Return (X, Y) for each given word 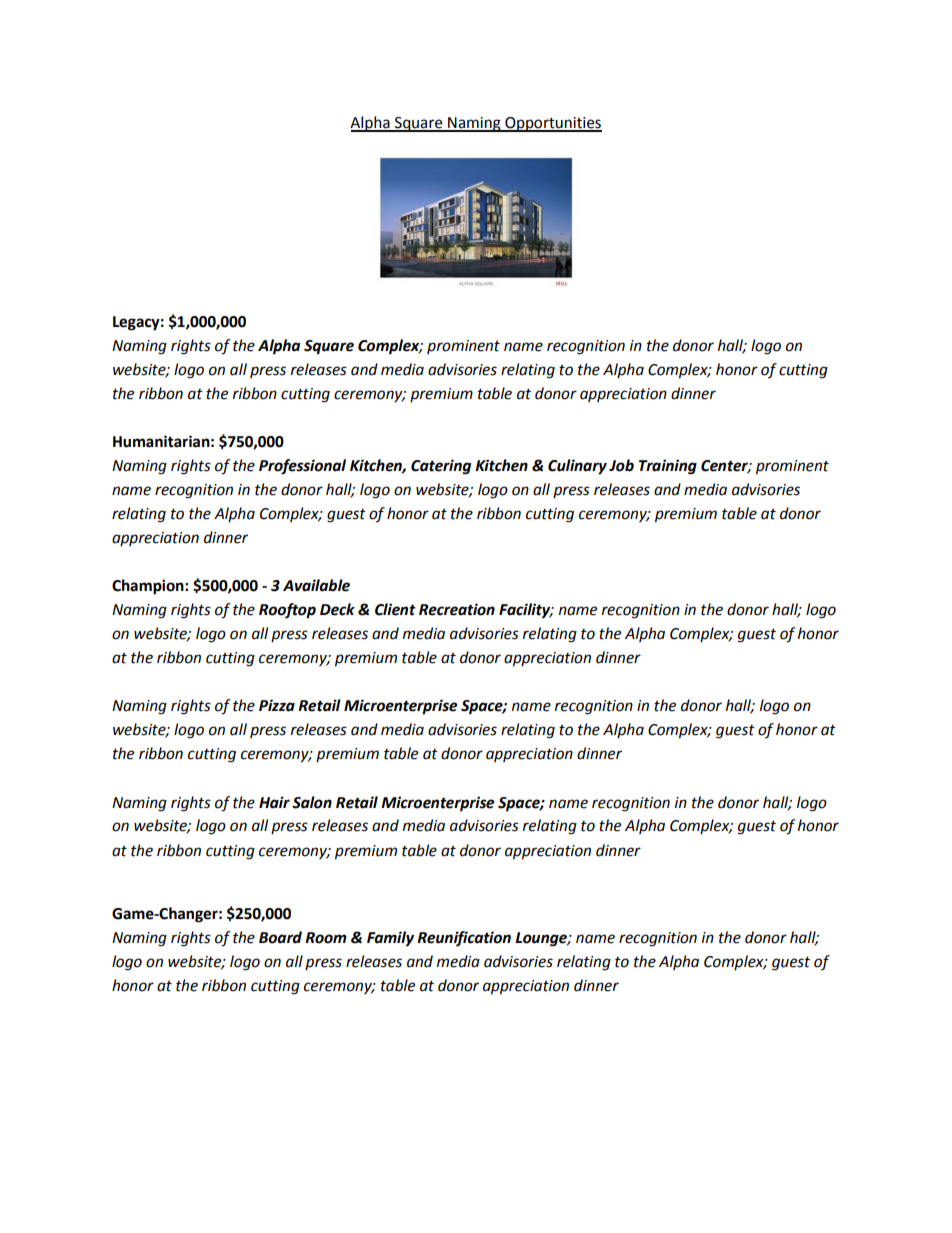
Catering (441, 467)
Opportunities (552, 124)
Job (621, 465)
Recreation (457, 609)
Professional (302, 467)
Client (395, 609)
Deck (337, 609)
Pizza (277, 705)
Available (316, 585)
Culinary (577, 467)
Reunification (464, 939)
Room (326, 938)
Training (668, 467)
